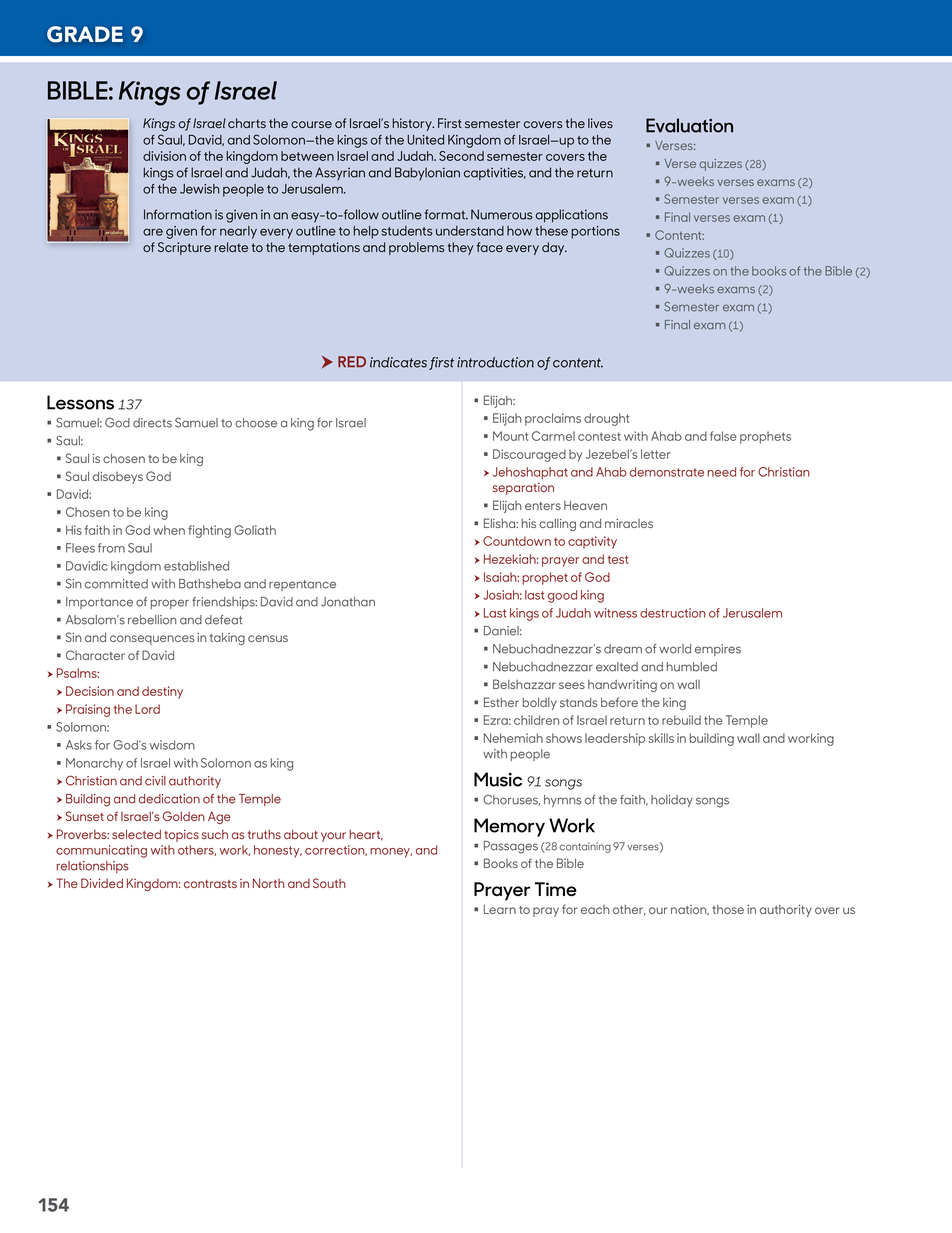 The image size is (952, 1233). What do you see at coordinates (690, 910) in the screenshot?
I see `nation` at bounding box center [690, 910].
